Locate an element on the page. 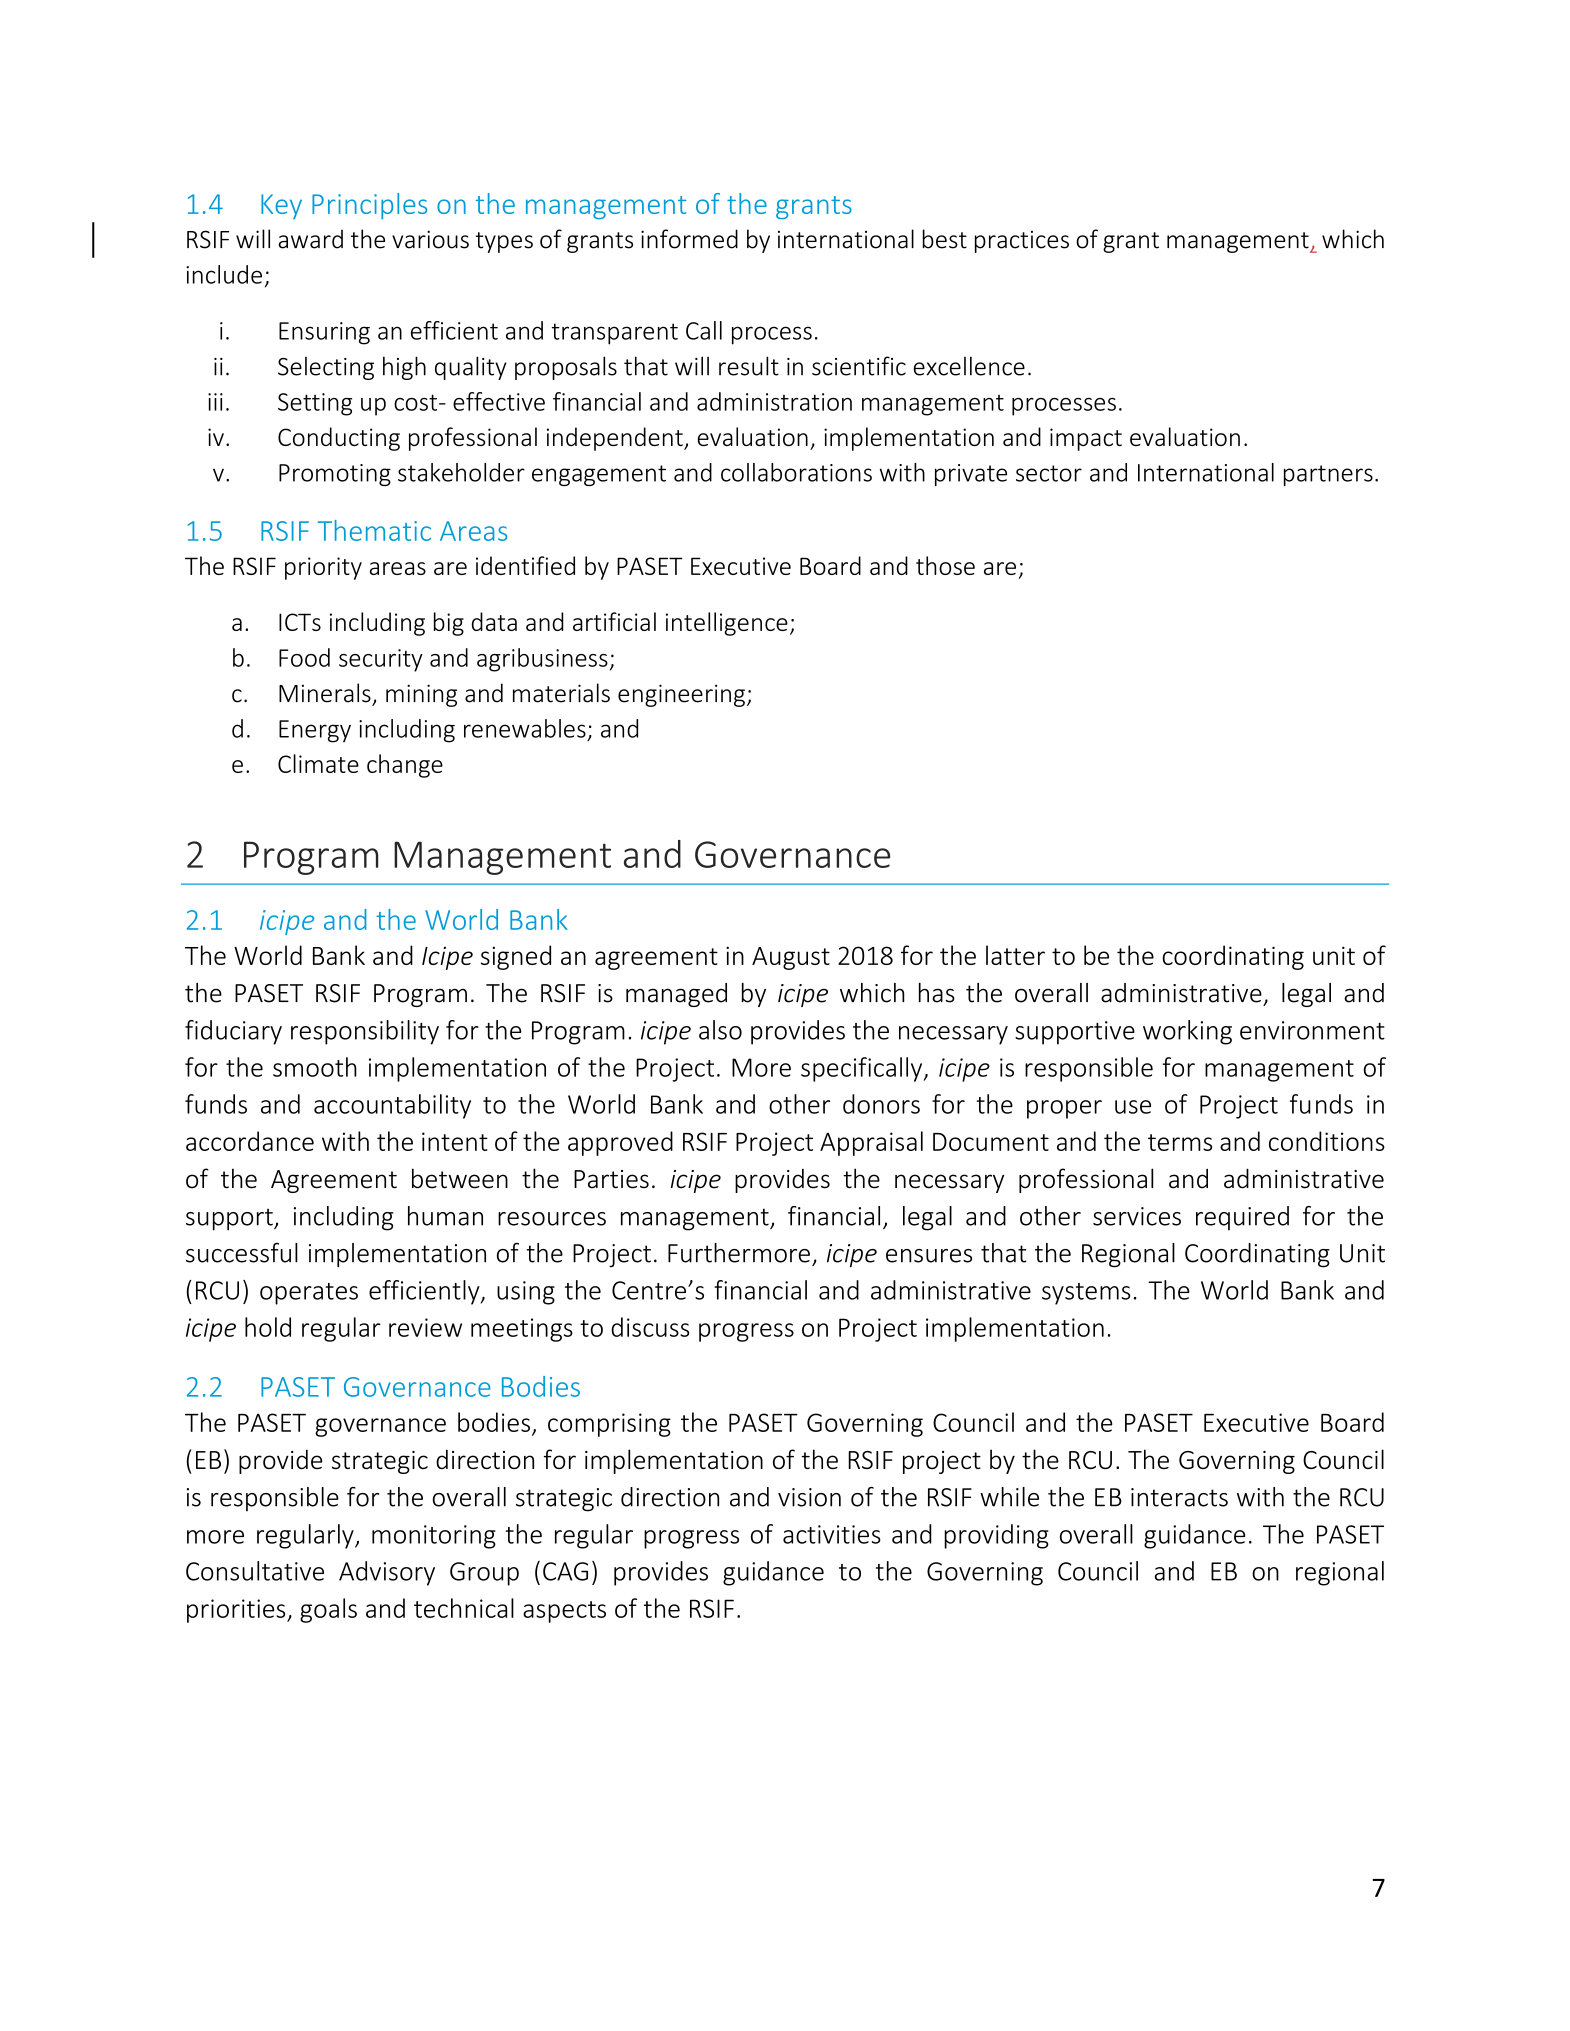 The image size is (1570, 2031). required is located at coordinates (1242, 1218).
